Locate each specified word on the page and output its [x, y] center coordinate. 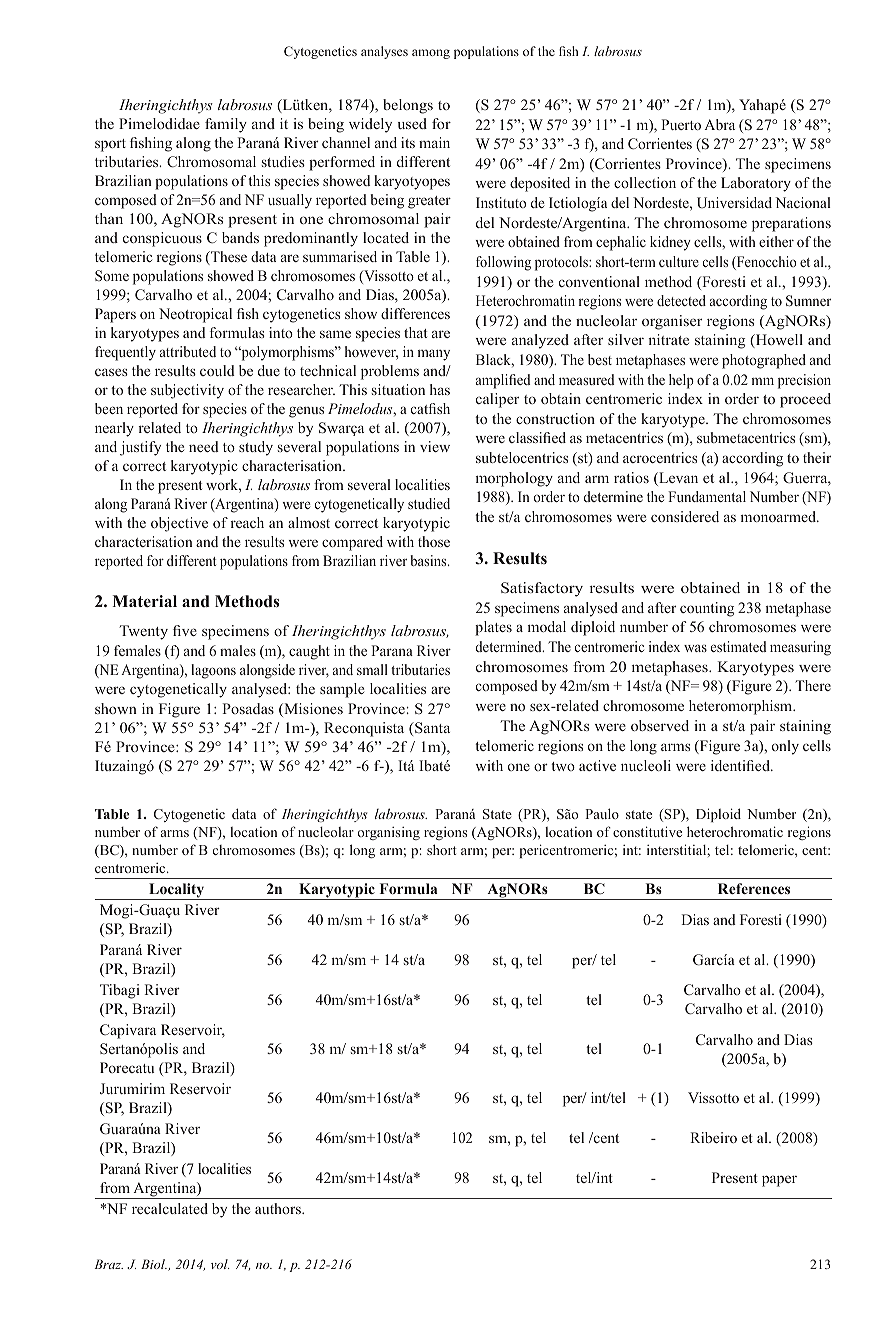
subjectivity [187, 391]
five [185, 630]
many [434, 355]
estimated [739, 646]
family [226, 125]
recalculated [170, 1208]
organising [389, 833]
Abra [719, 124]
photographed [764, 361]
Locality [177, 891]
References [754, 888]
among [431, 54]
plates [493, 628]
